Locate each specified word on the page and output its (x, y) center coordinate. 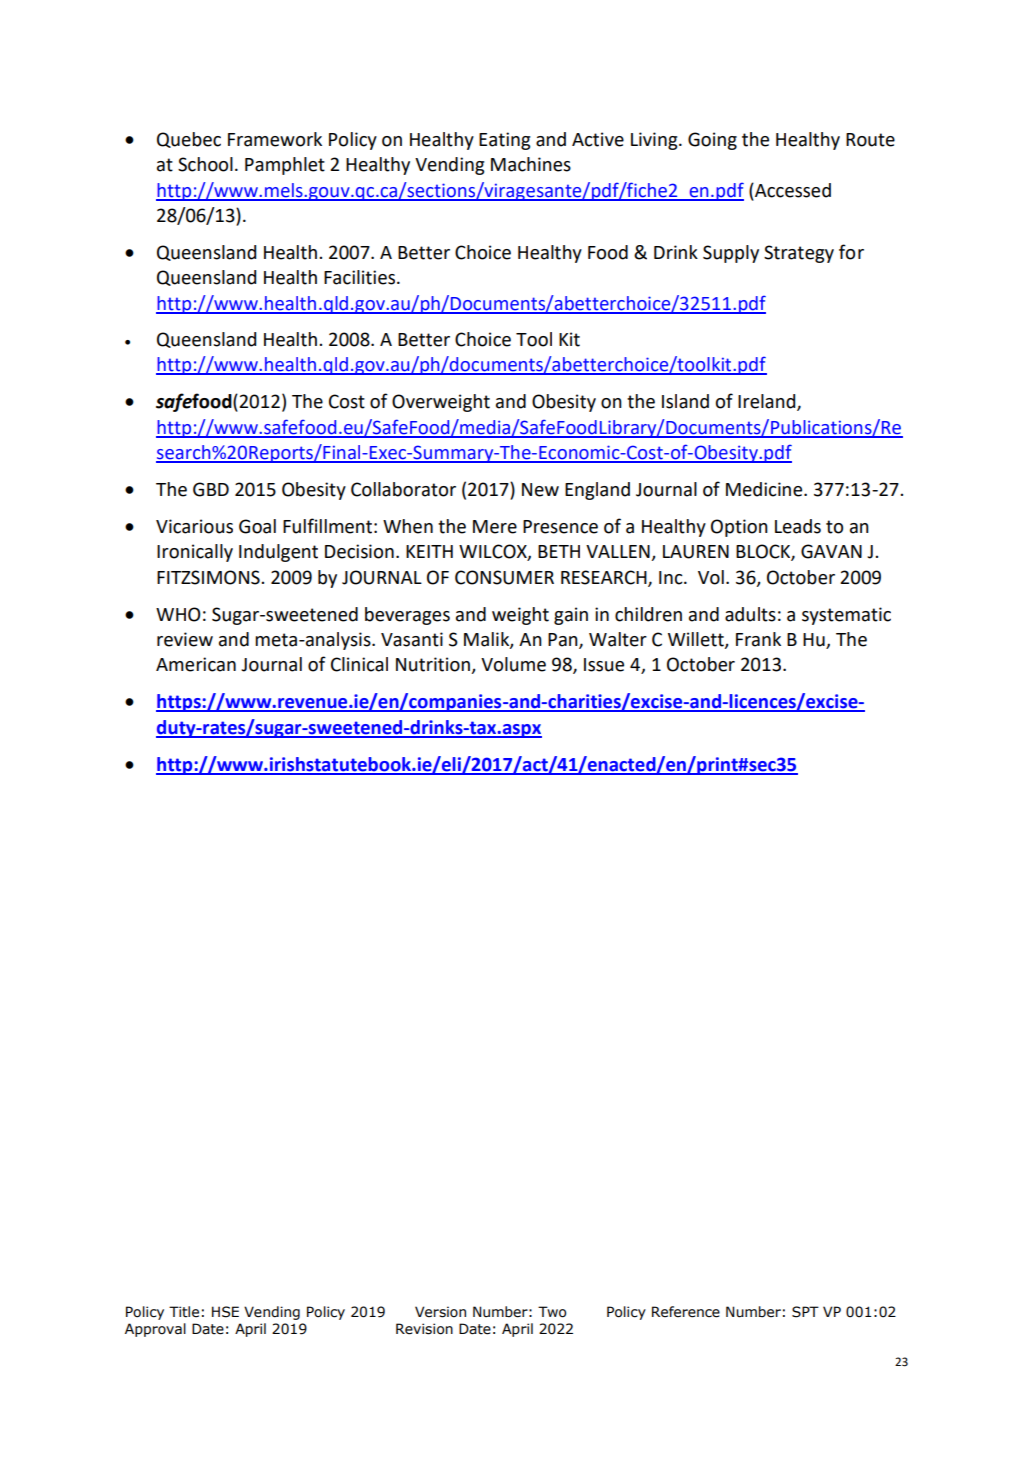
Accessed (792, 190)
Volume (513, 664)
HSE (225, 1312)
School (205, 164)
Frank (758, 639)
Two (552, 1312)
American (196, 664)
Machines (531, 164)
